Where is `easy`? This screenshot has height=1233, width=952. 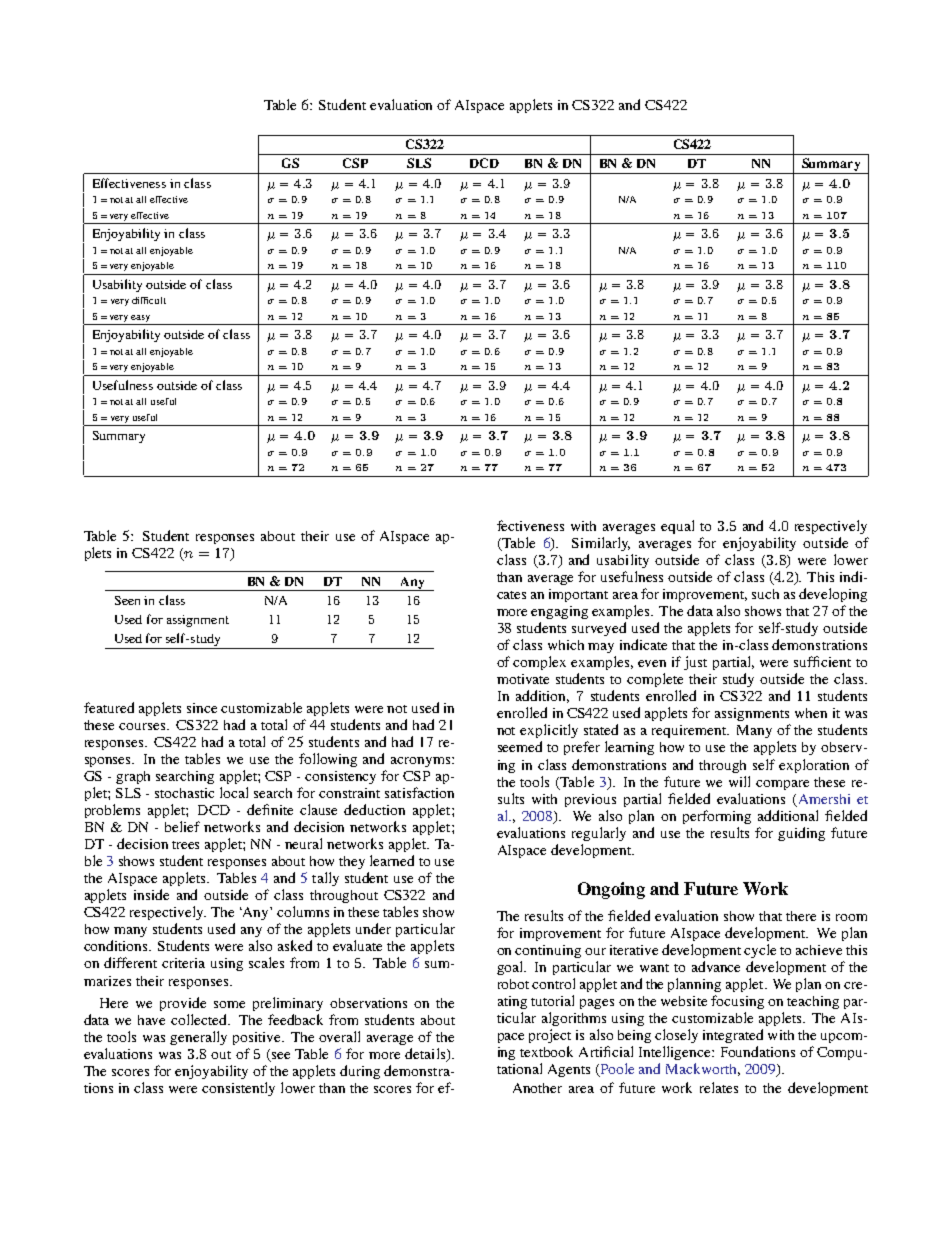
easy is located at coordinates (140, 318).
